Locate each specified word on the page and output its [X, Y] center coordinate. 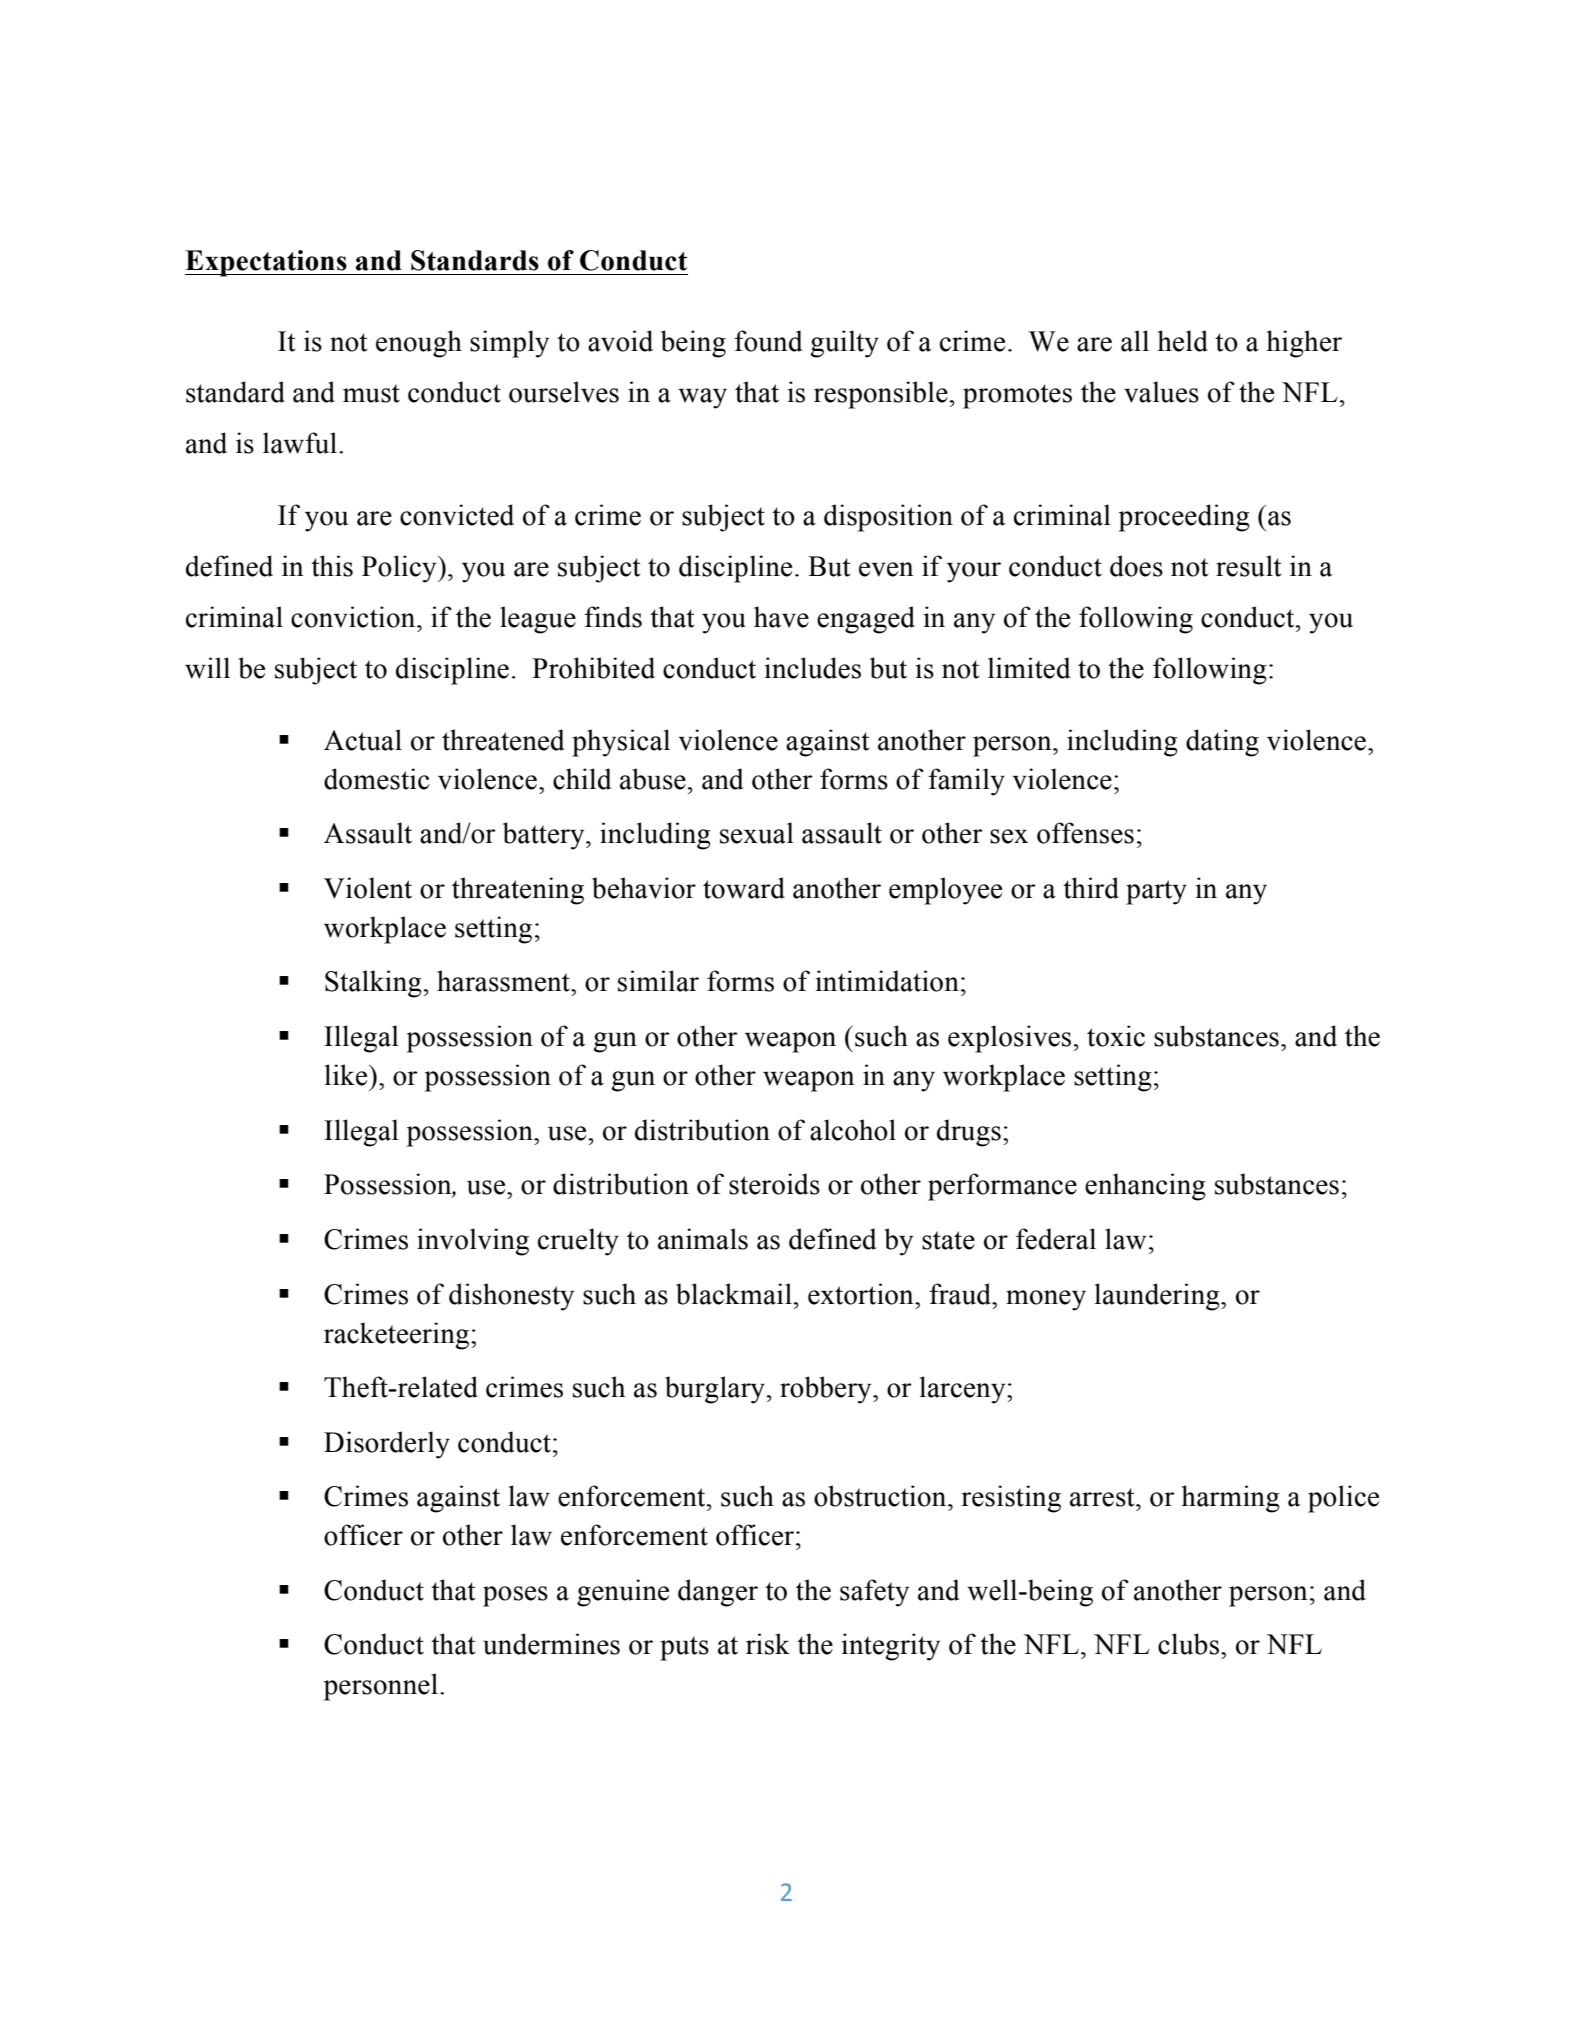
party [1156, 892]
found [768, 341]
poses [515, 1596]
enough [419, 344]
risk [768, 1644]
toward [744, 888]
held [1183, 341]
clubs [1188, 1644]
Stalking [373, 984]
